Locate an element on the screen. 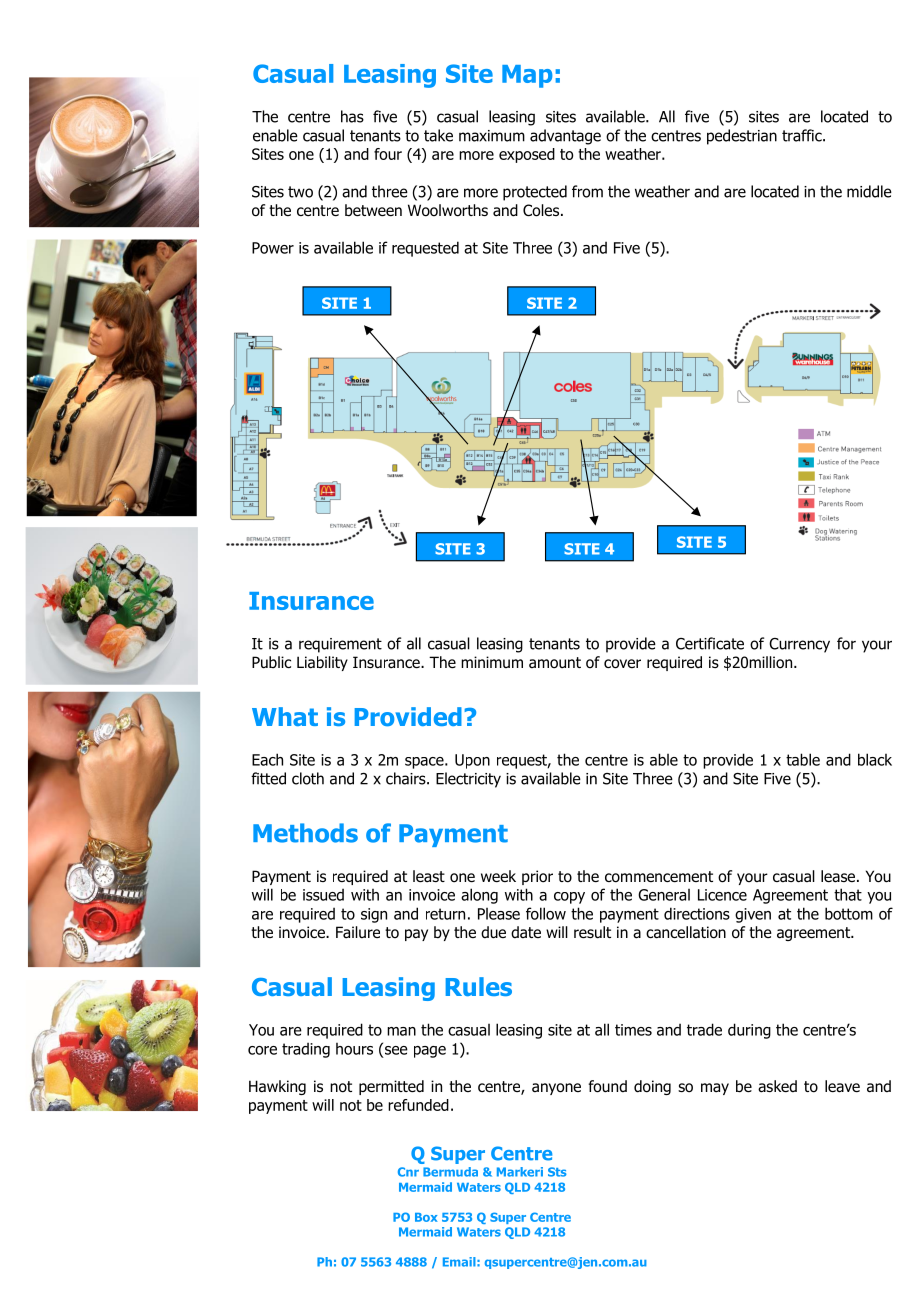 The image size is (924, 1308). requirement is located at coordinates (340, 645).
